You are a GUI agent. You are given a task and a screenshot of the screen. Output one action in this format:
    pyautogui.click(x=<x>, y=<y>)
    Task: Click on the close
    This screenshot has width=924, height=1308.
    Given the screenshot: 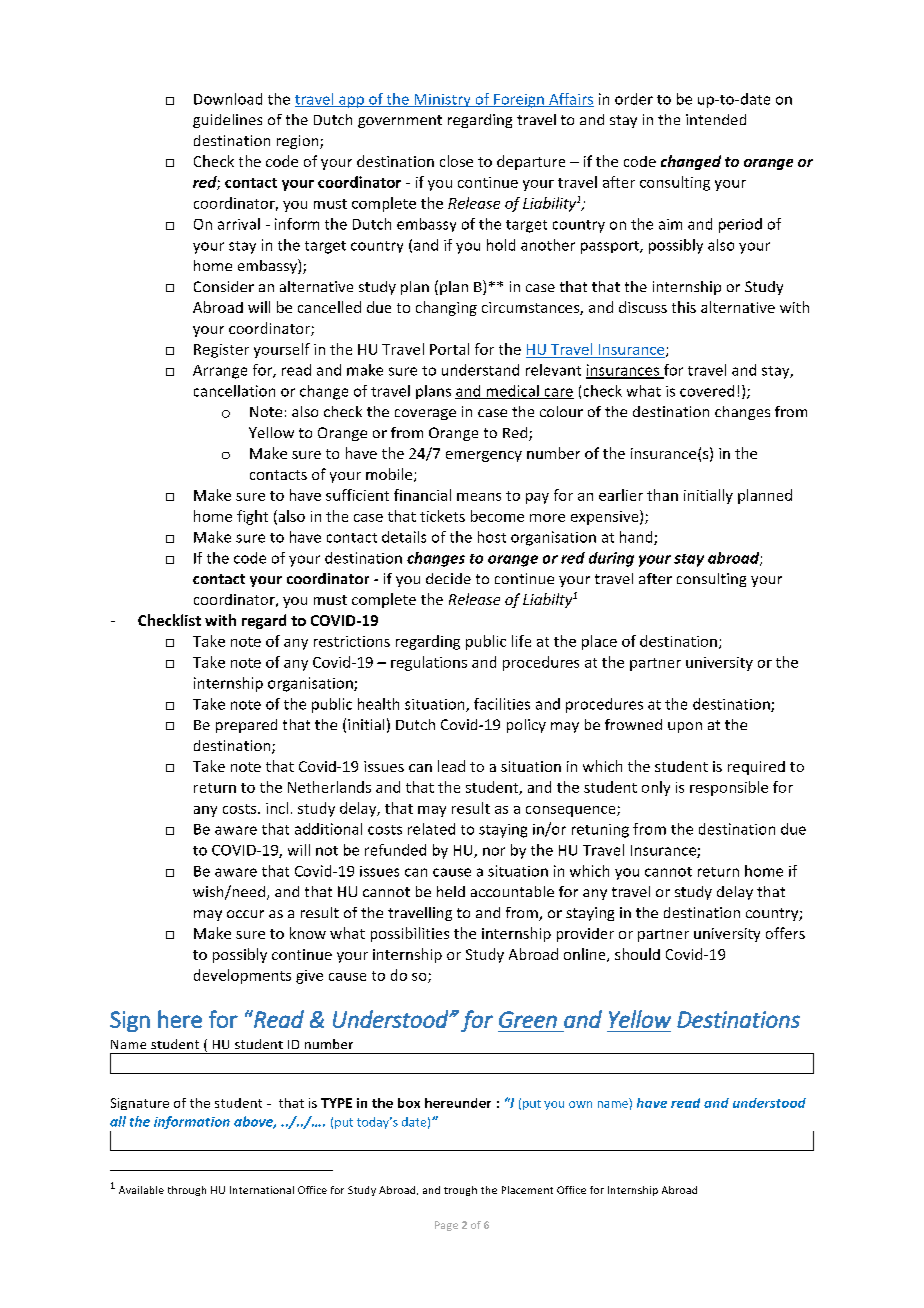 What is the action you would take?
    pyautogui.click(x=456, y=161)
